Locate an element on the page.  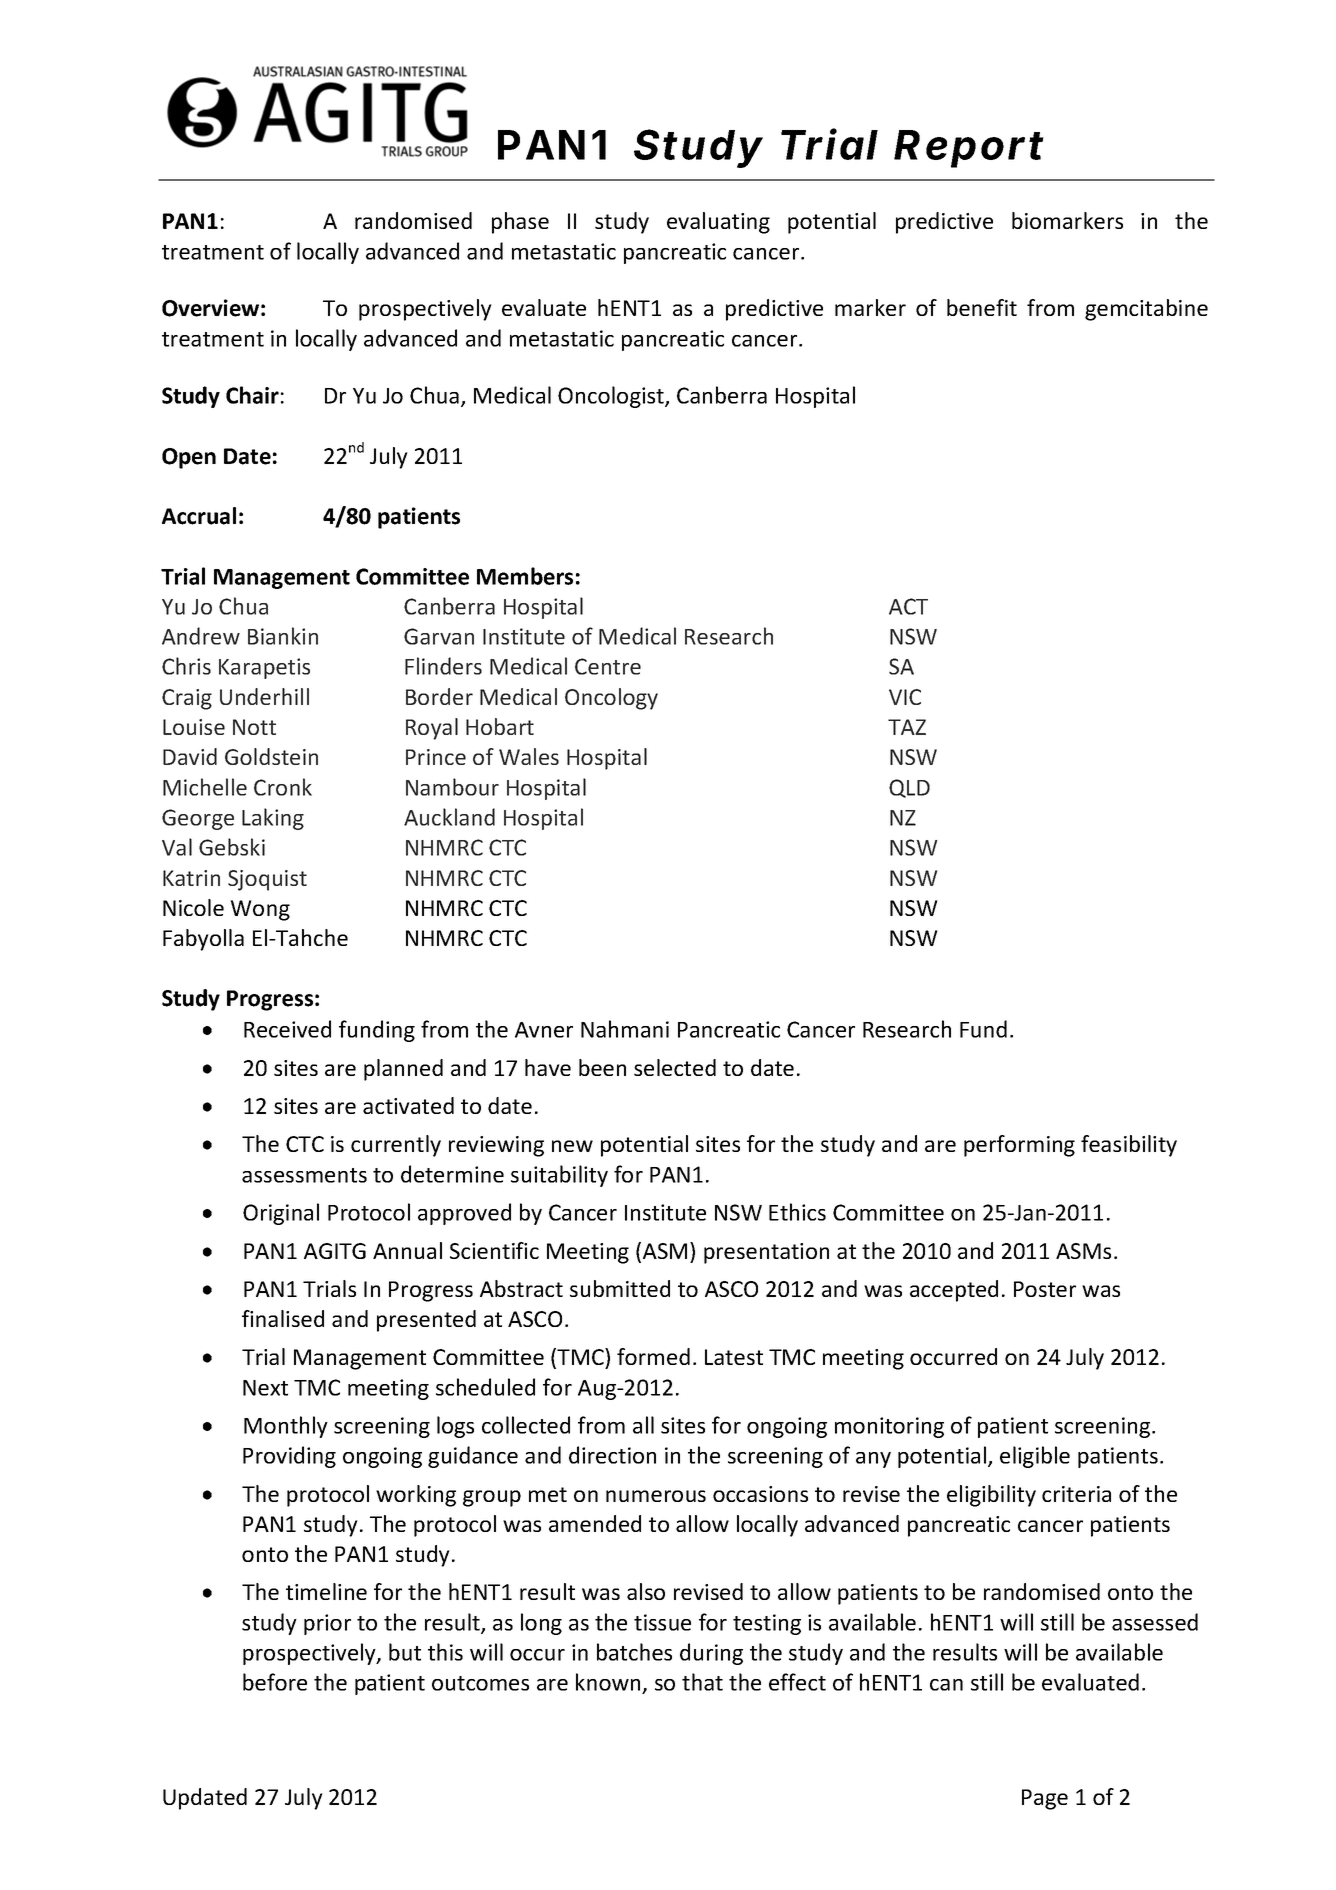
phase is located at coordinates (520, 223).
